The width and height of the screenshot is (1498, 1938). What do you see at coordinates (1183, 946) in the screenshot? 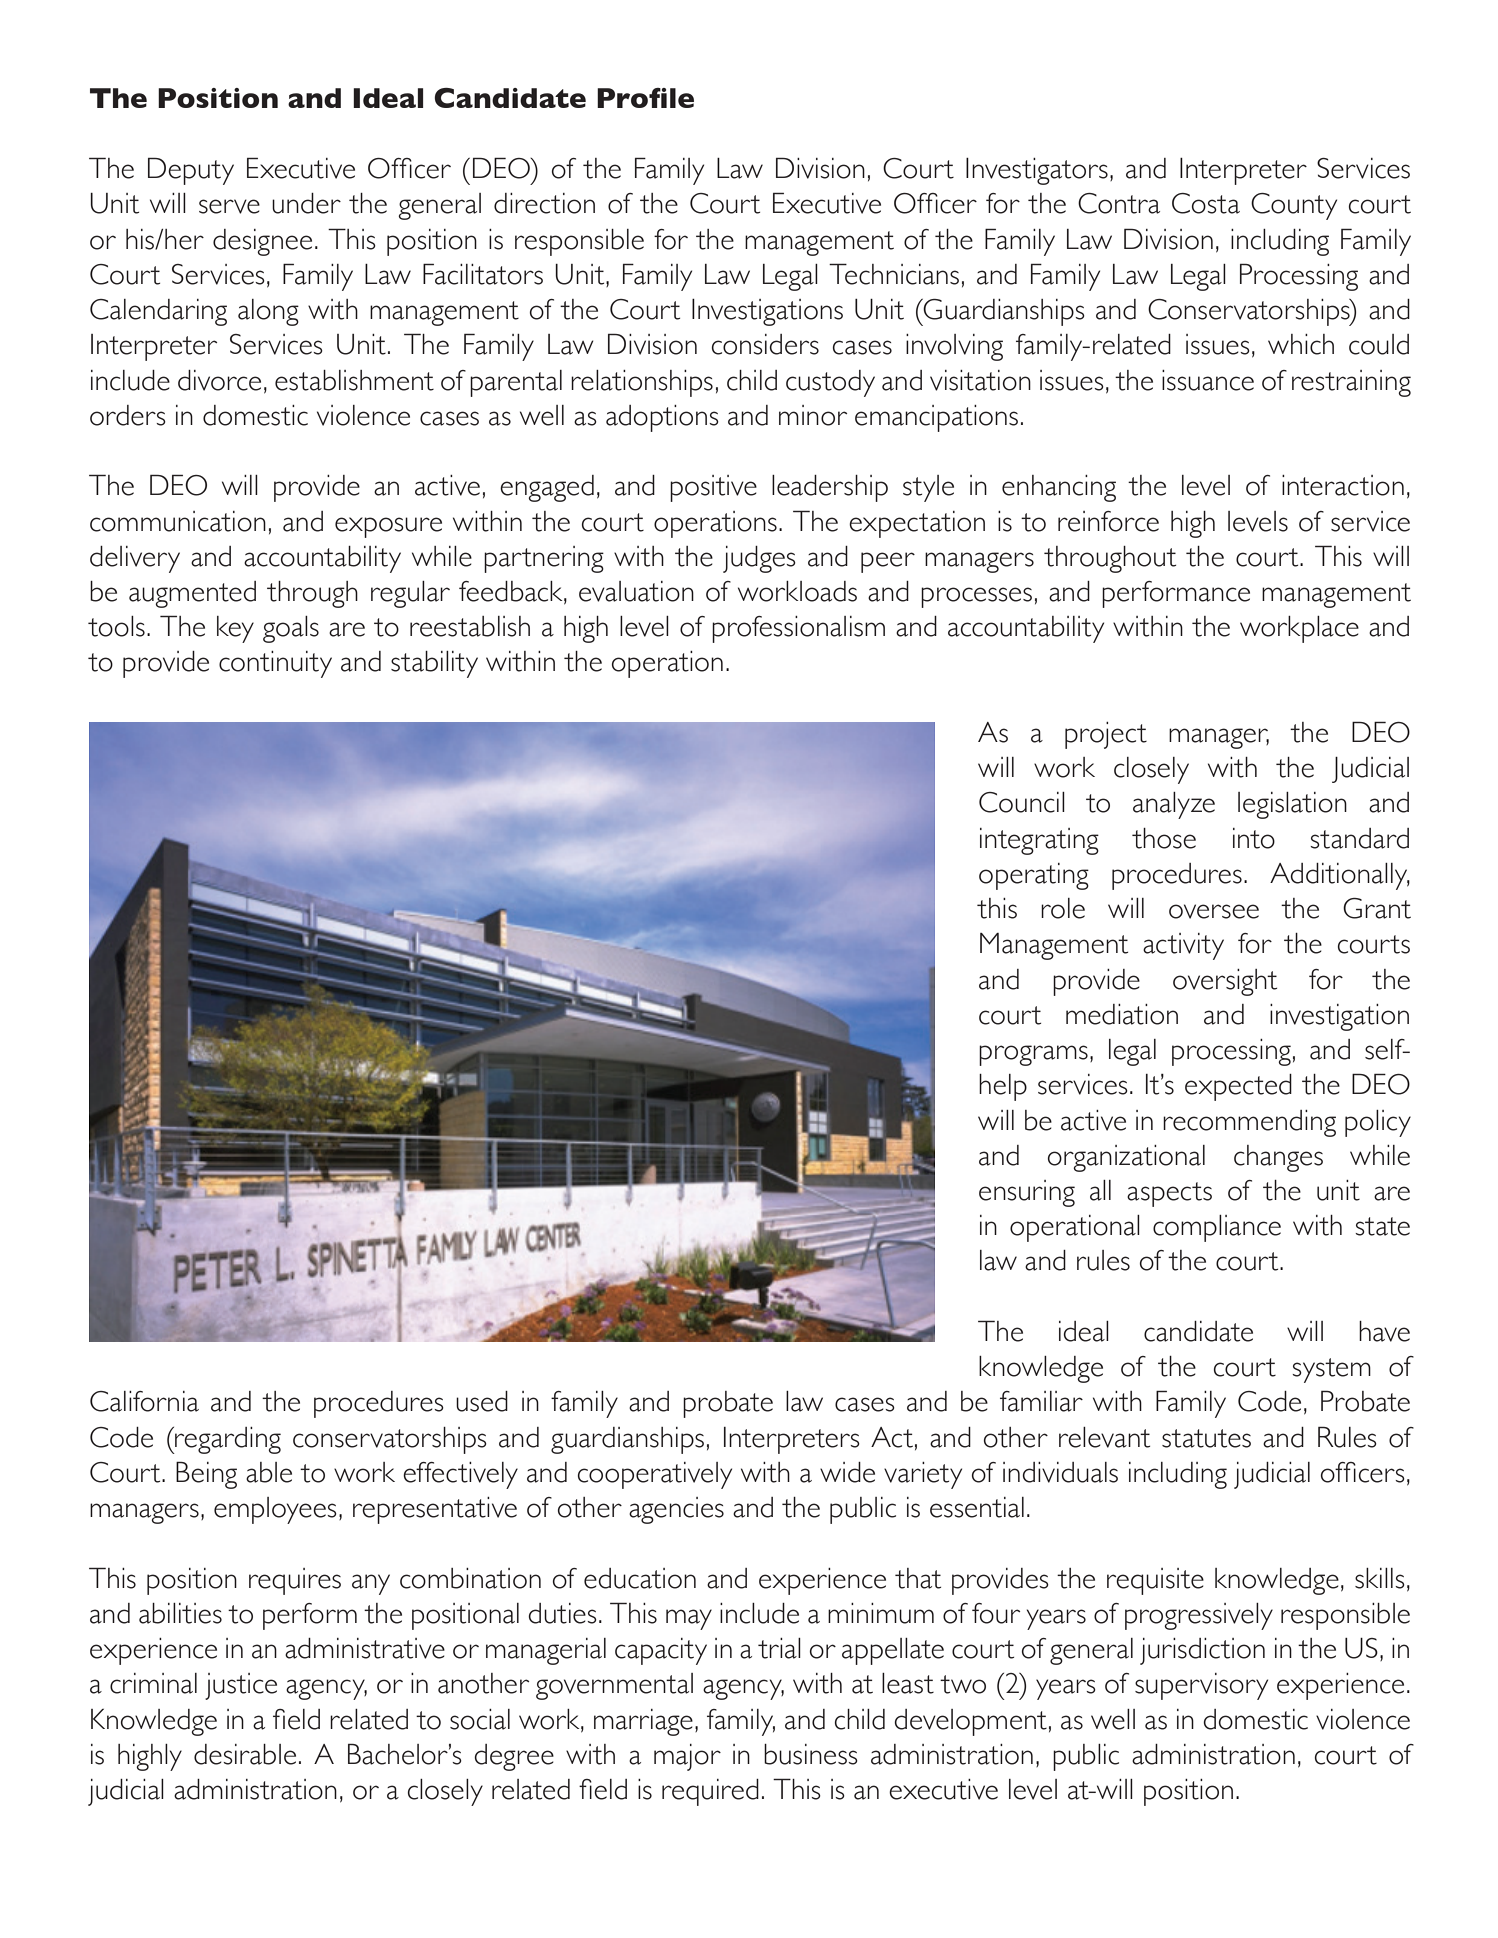
I see `activity` at bounding box center [1183, 946].
